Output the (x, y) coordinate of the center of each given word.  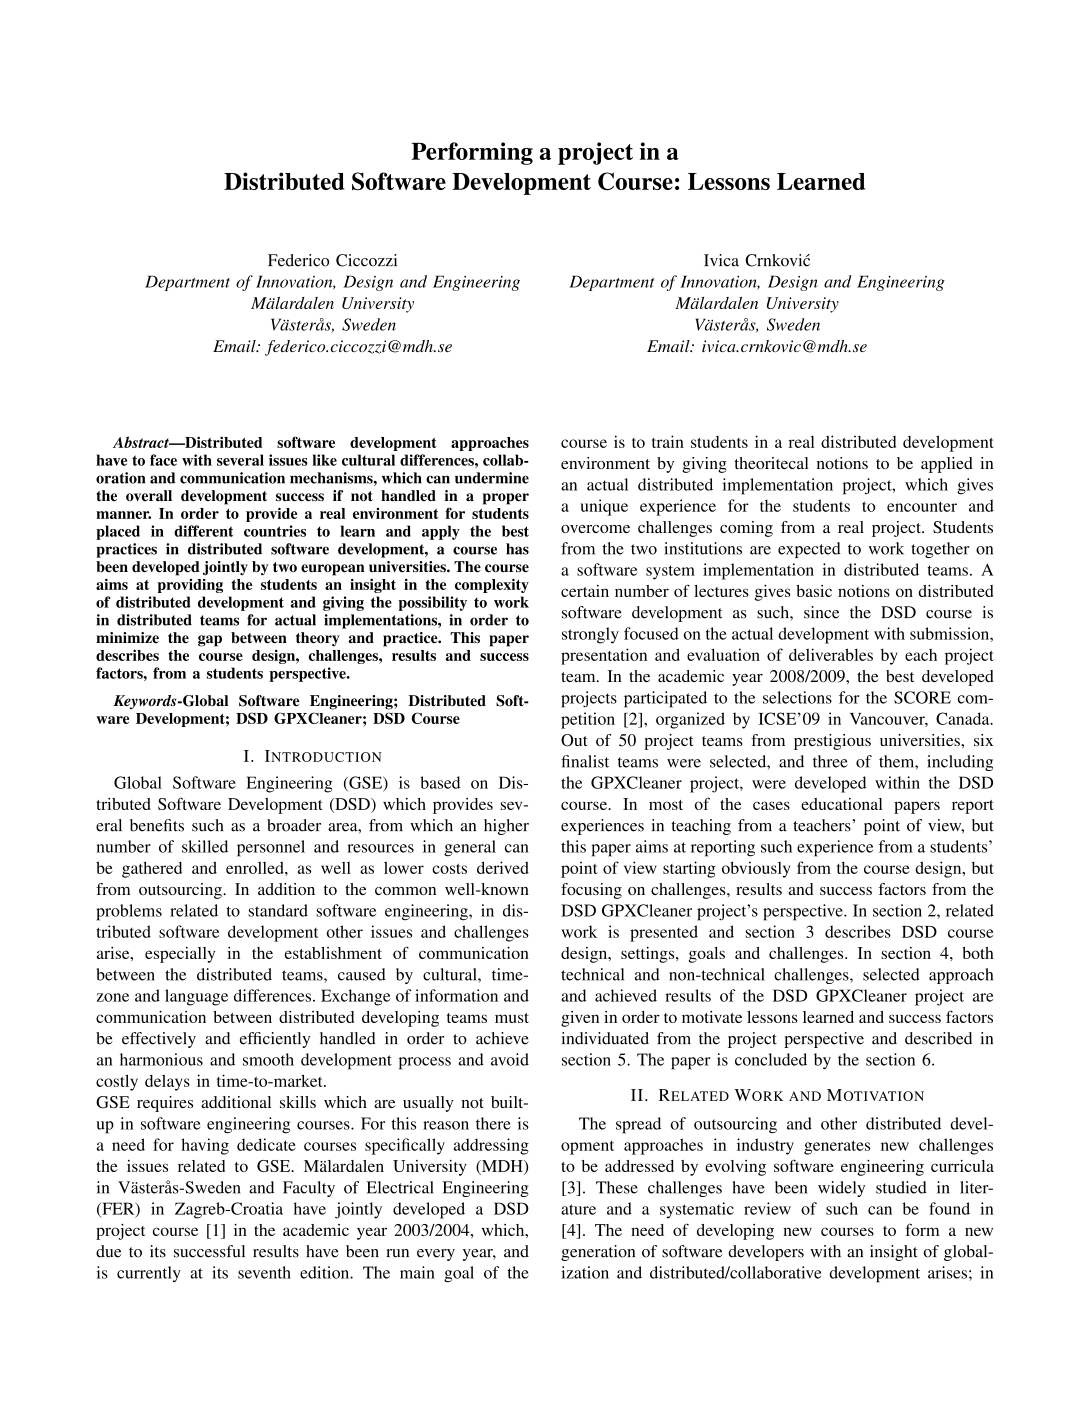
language (196, 997)
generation (598, 1253)
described (938, 1038)
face (163, 460)
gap (210, 641)
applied (947, 465)
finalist (585, 761)
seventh (264, 1272)
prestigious (832, 742)
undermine (492, 478)
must (512, 1018)
